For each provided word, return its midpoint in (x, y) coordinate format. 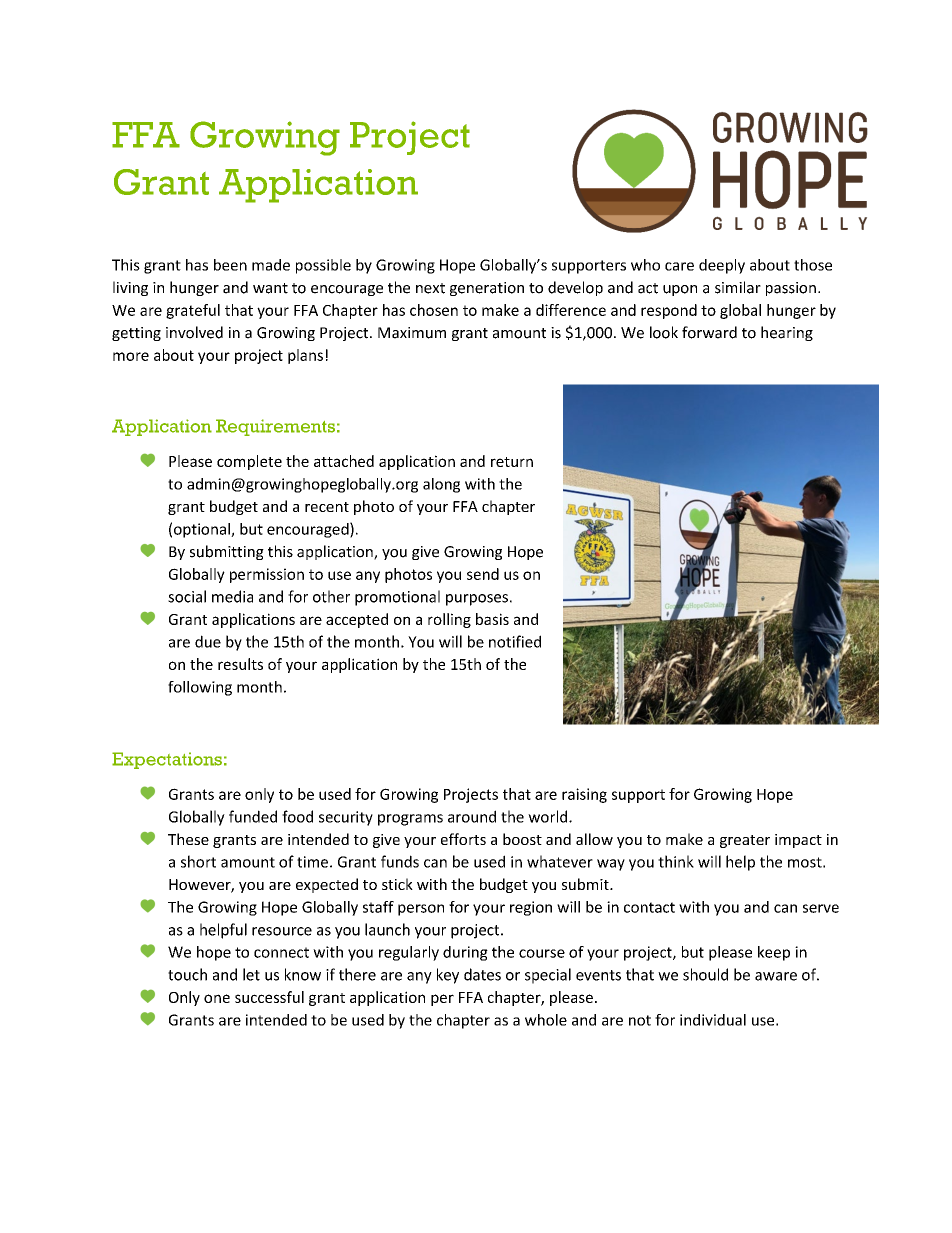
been (230, 265)
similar (738, 287)
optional (203, 530)
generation (487, 289)
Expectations (167, 760)
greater (745, 841)
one (217, 998)
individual (713, 1020)
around (472, 816)
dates (482, 974)
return (512, 462)
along (441, 485)
